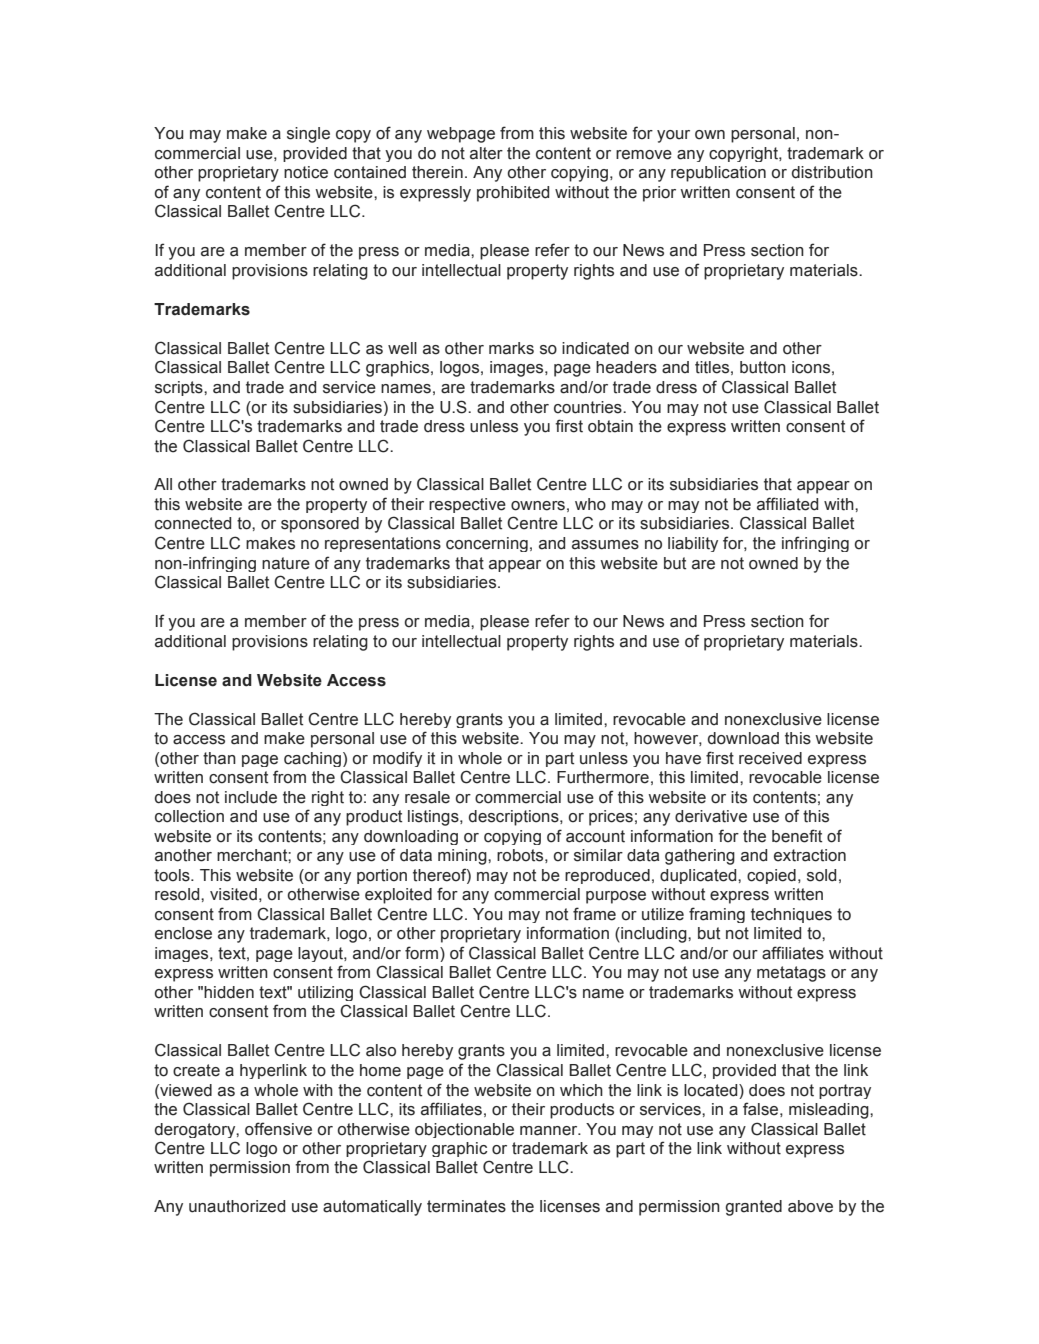 Image resolution: width=1039 pixels, height=1344 pixels. Describe the element at coordinates (237, 1206) in the screenshot. I see `unauthorized` at that location.
